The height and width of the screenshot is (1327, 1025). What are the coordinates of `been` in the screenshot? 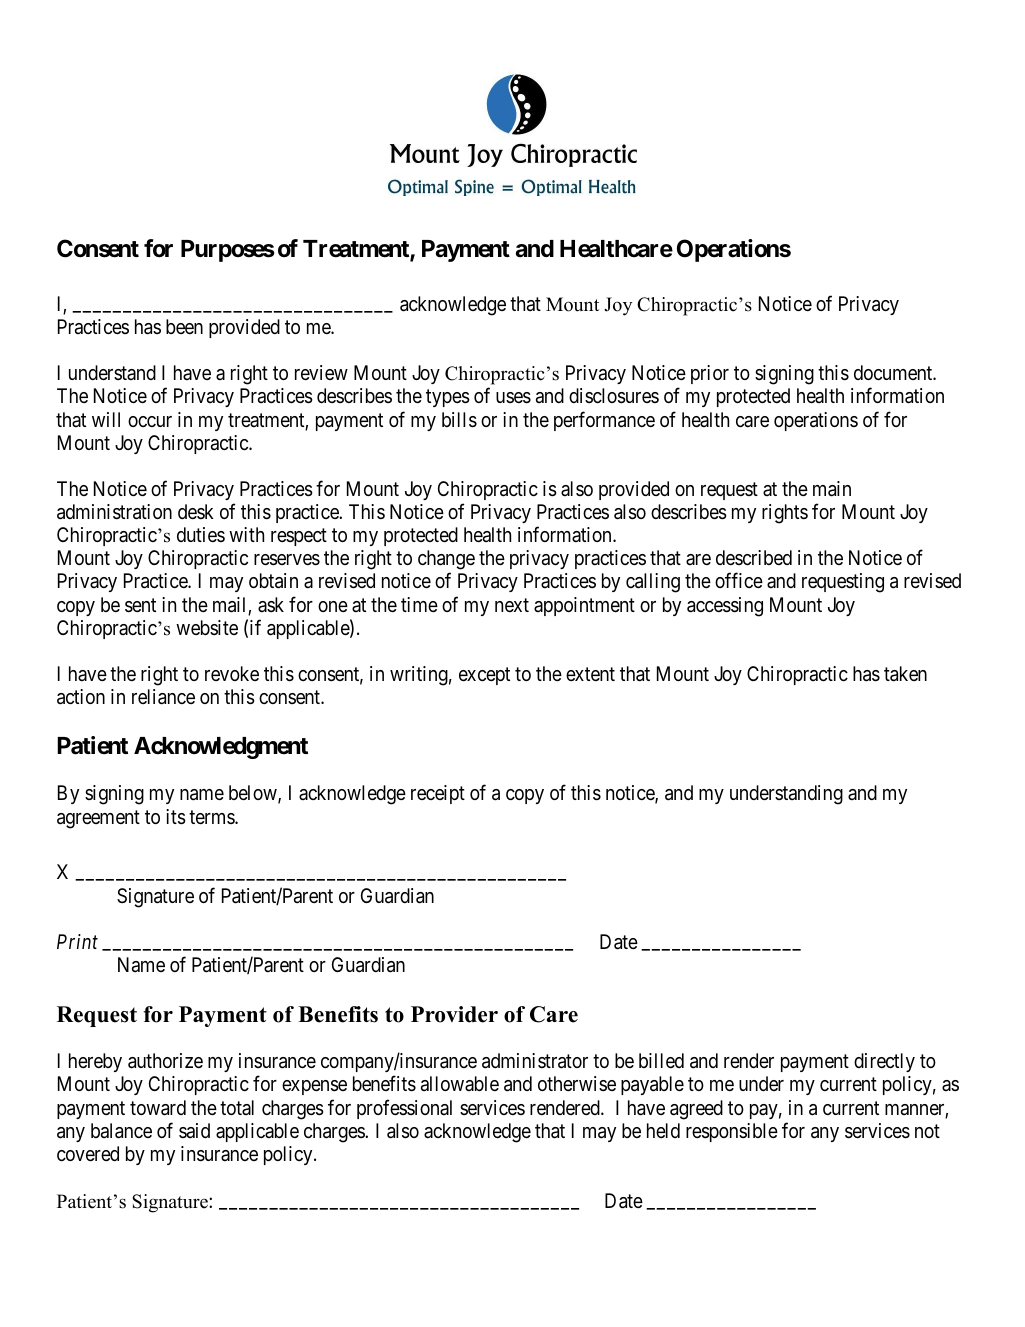 It's located at (184, 326).
